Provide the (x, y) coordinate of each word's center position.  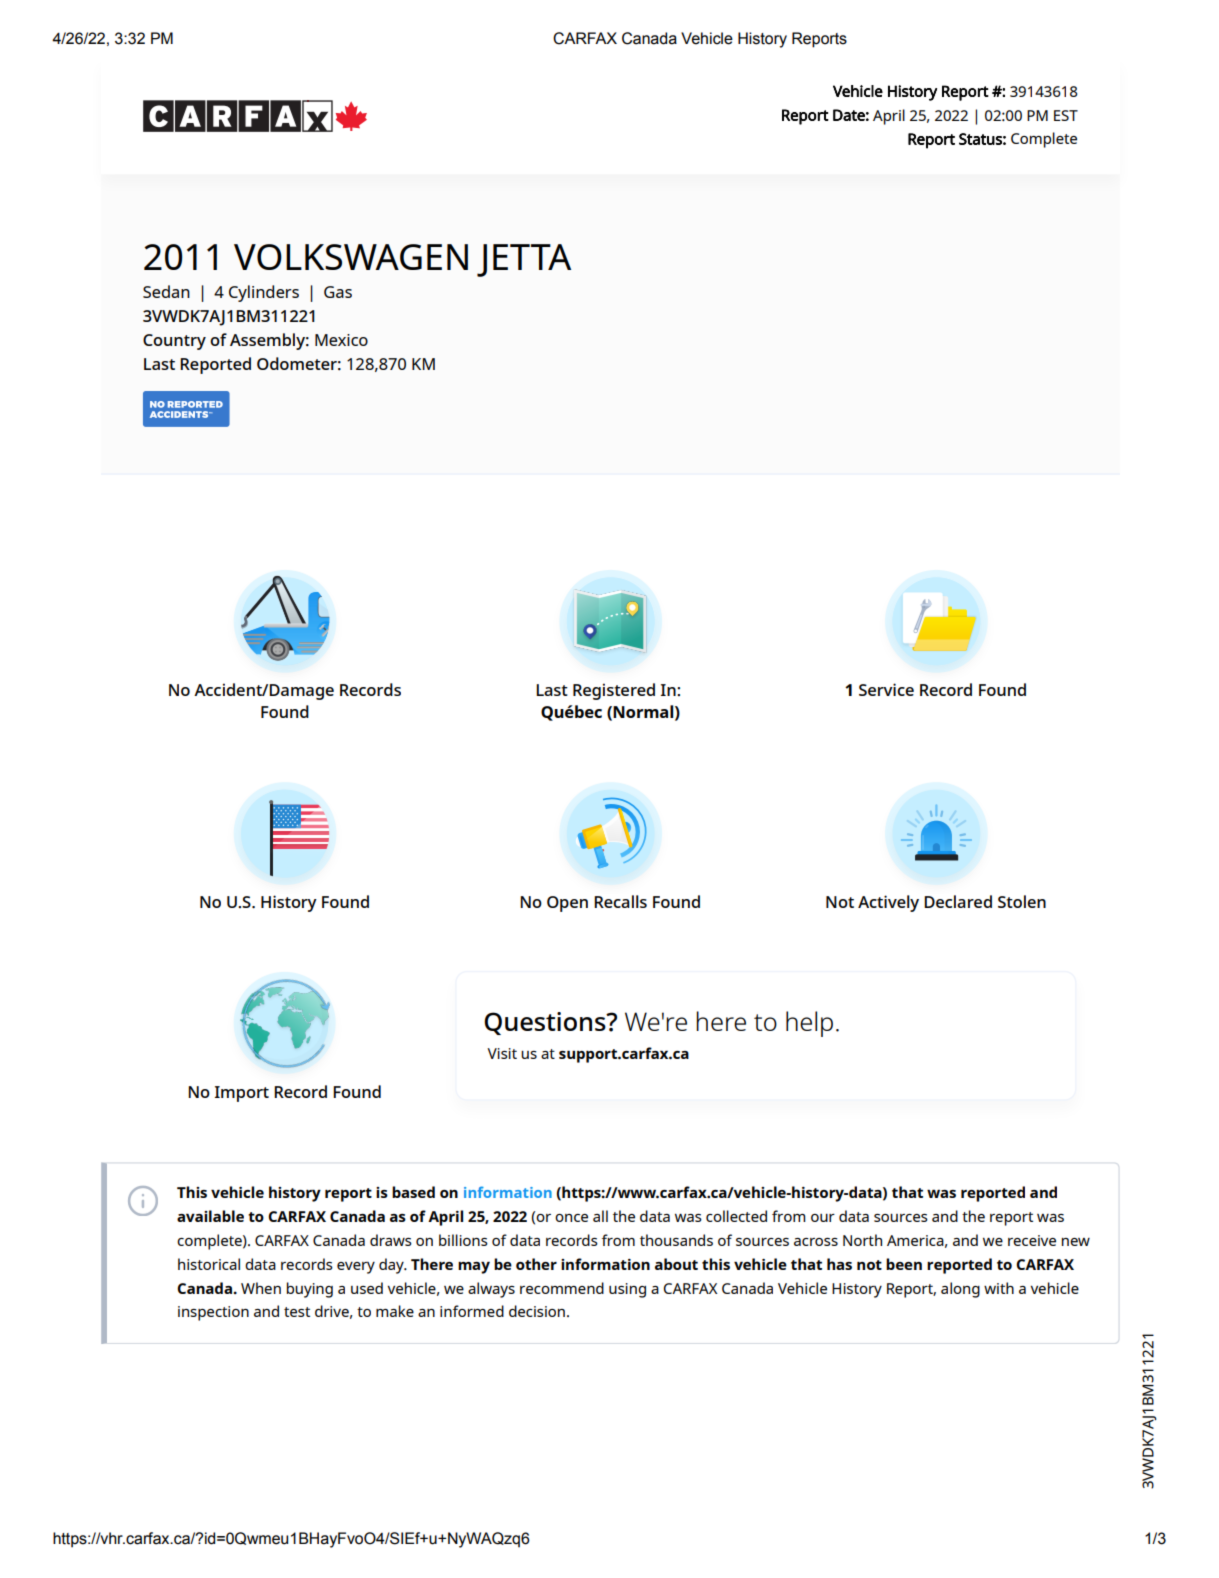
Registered (614, 691)
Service (886, 689)
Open (567, 904)
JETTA (524, 260)
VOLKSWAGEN (351, 257)
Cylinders (264, 293)
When (261, 1288)
